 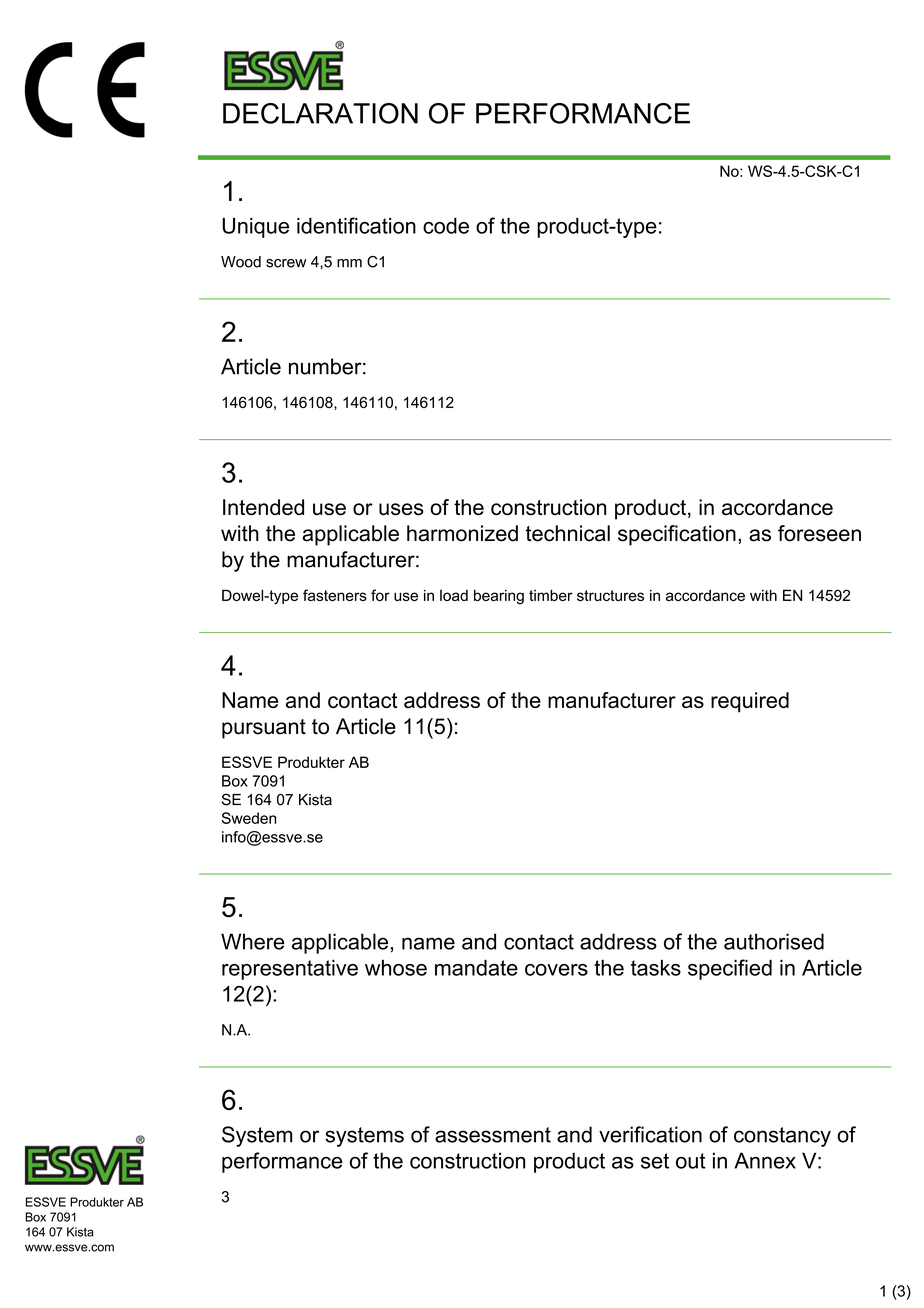 What do you see at coordinates (551, 595) in the image?
I see `timber` at bounding box center [551, 595].
